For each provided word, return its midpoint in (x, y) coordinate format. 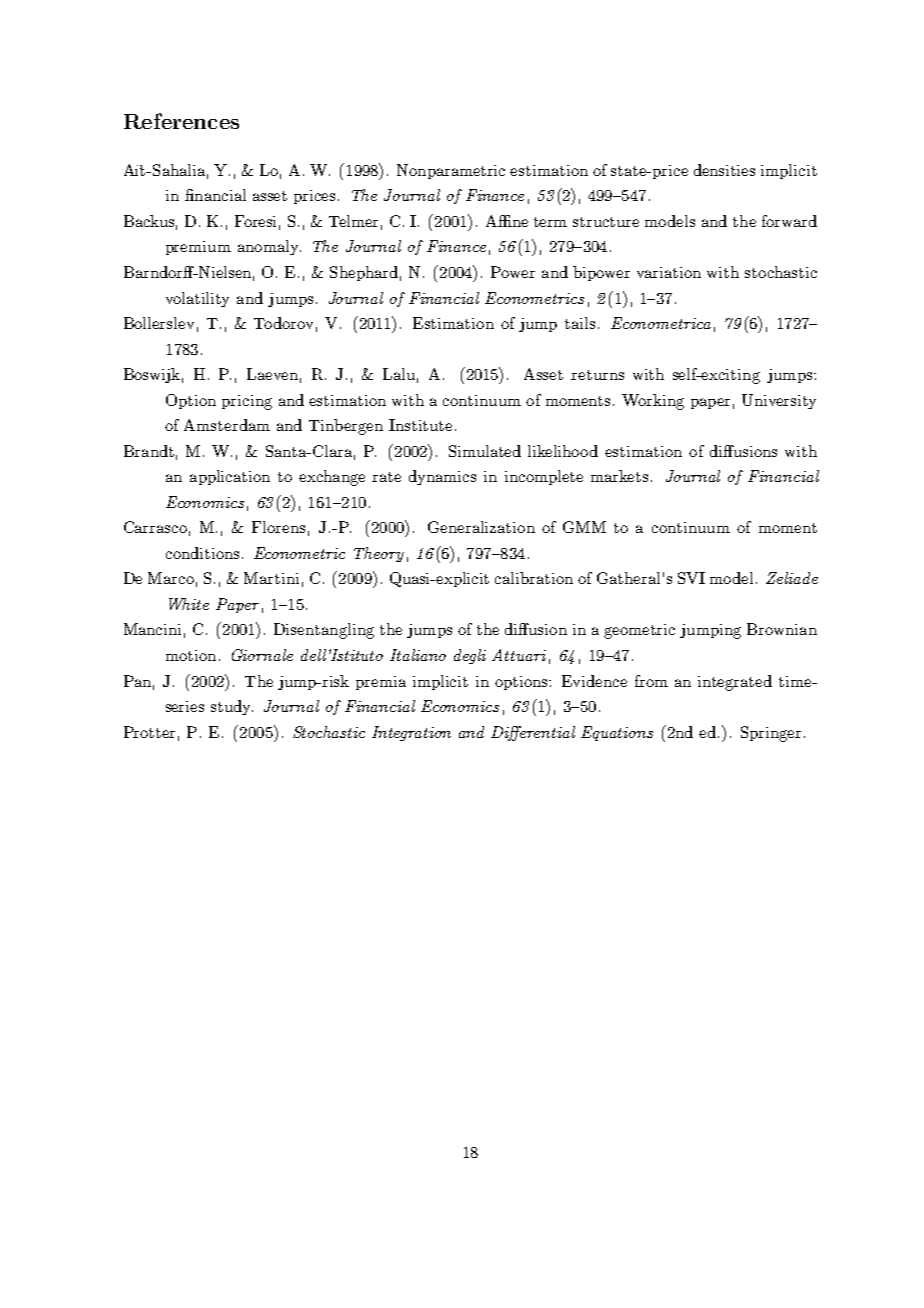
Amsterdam (227, 425)
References (181, 121)
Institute (420, 425)
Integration (411, 733)
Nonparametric (451, 171)
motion (191, 655)
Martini (271, 578)
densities (724, 170)
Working (653, 402)
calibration (534, 578)
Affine (507, 221)
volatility (197, 299)
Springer (771, 734)
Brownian (782, 629)
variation (669, 272)
